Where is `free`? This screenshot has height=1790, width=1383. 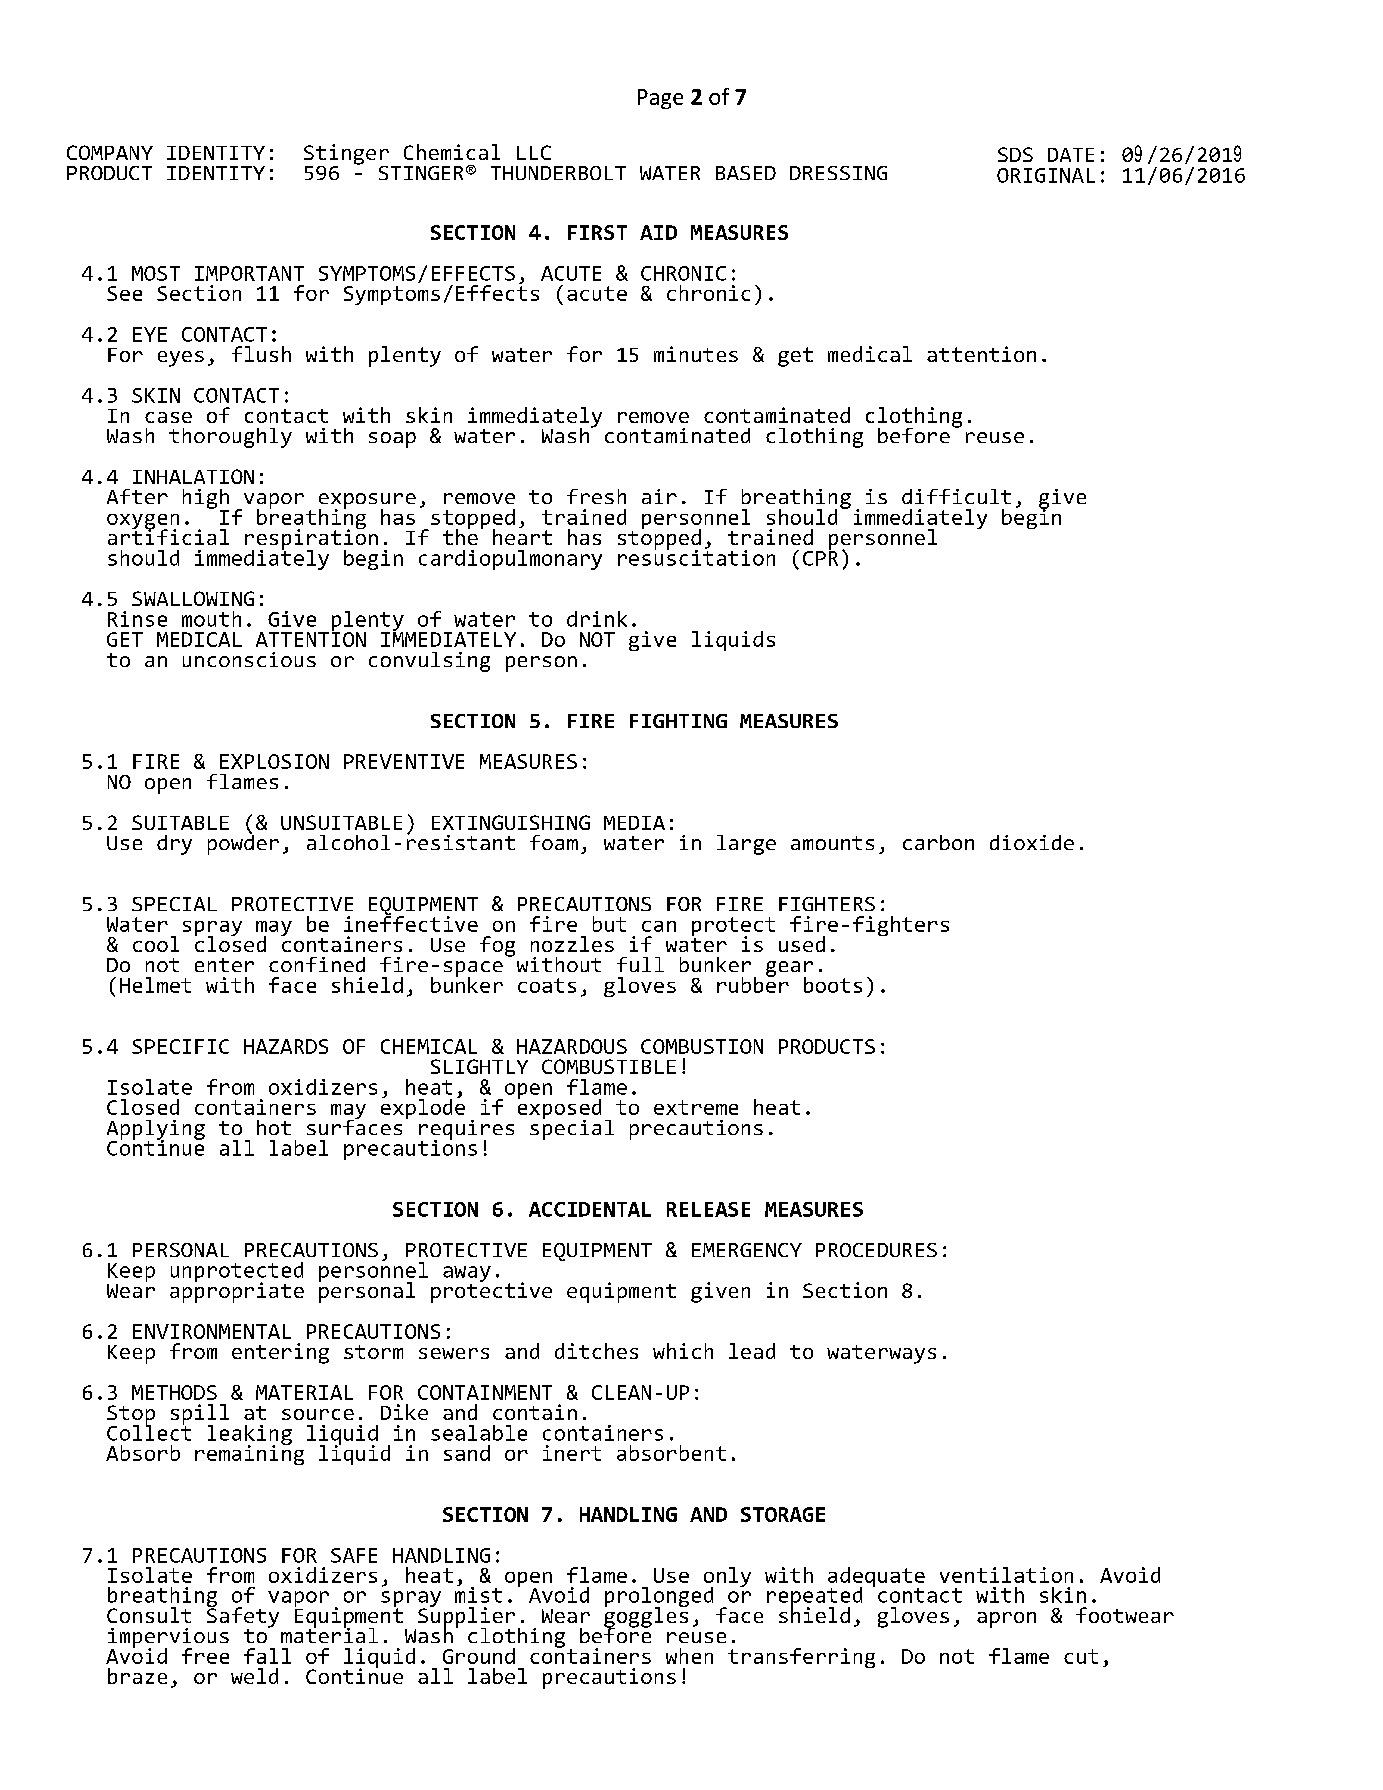 free is located at coordinates (205, 1656).
